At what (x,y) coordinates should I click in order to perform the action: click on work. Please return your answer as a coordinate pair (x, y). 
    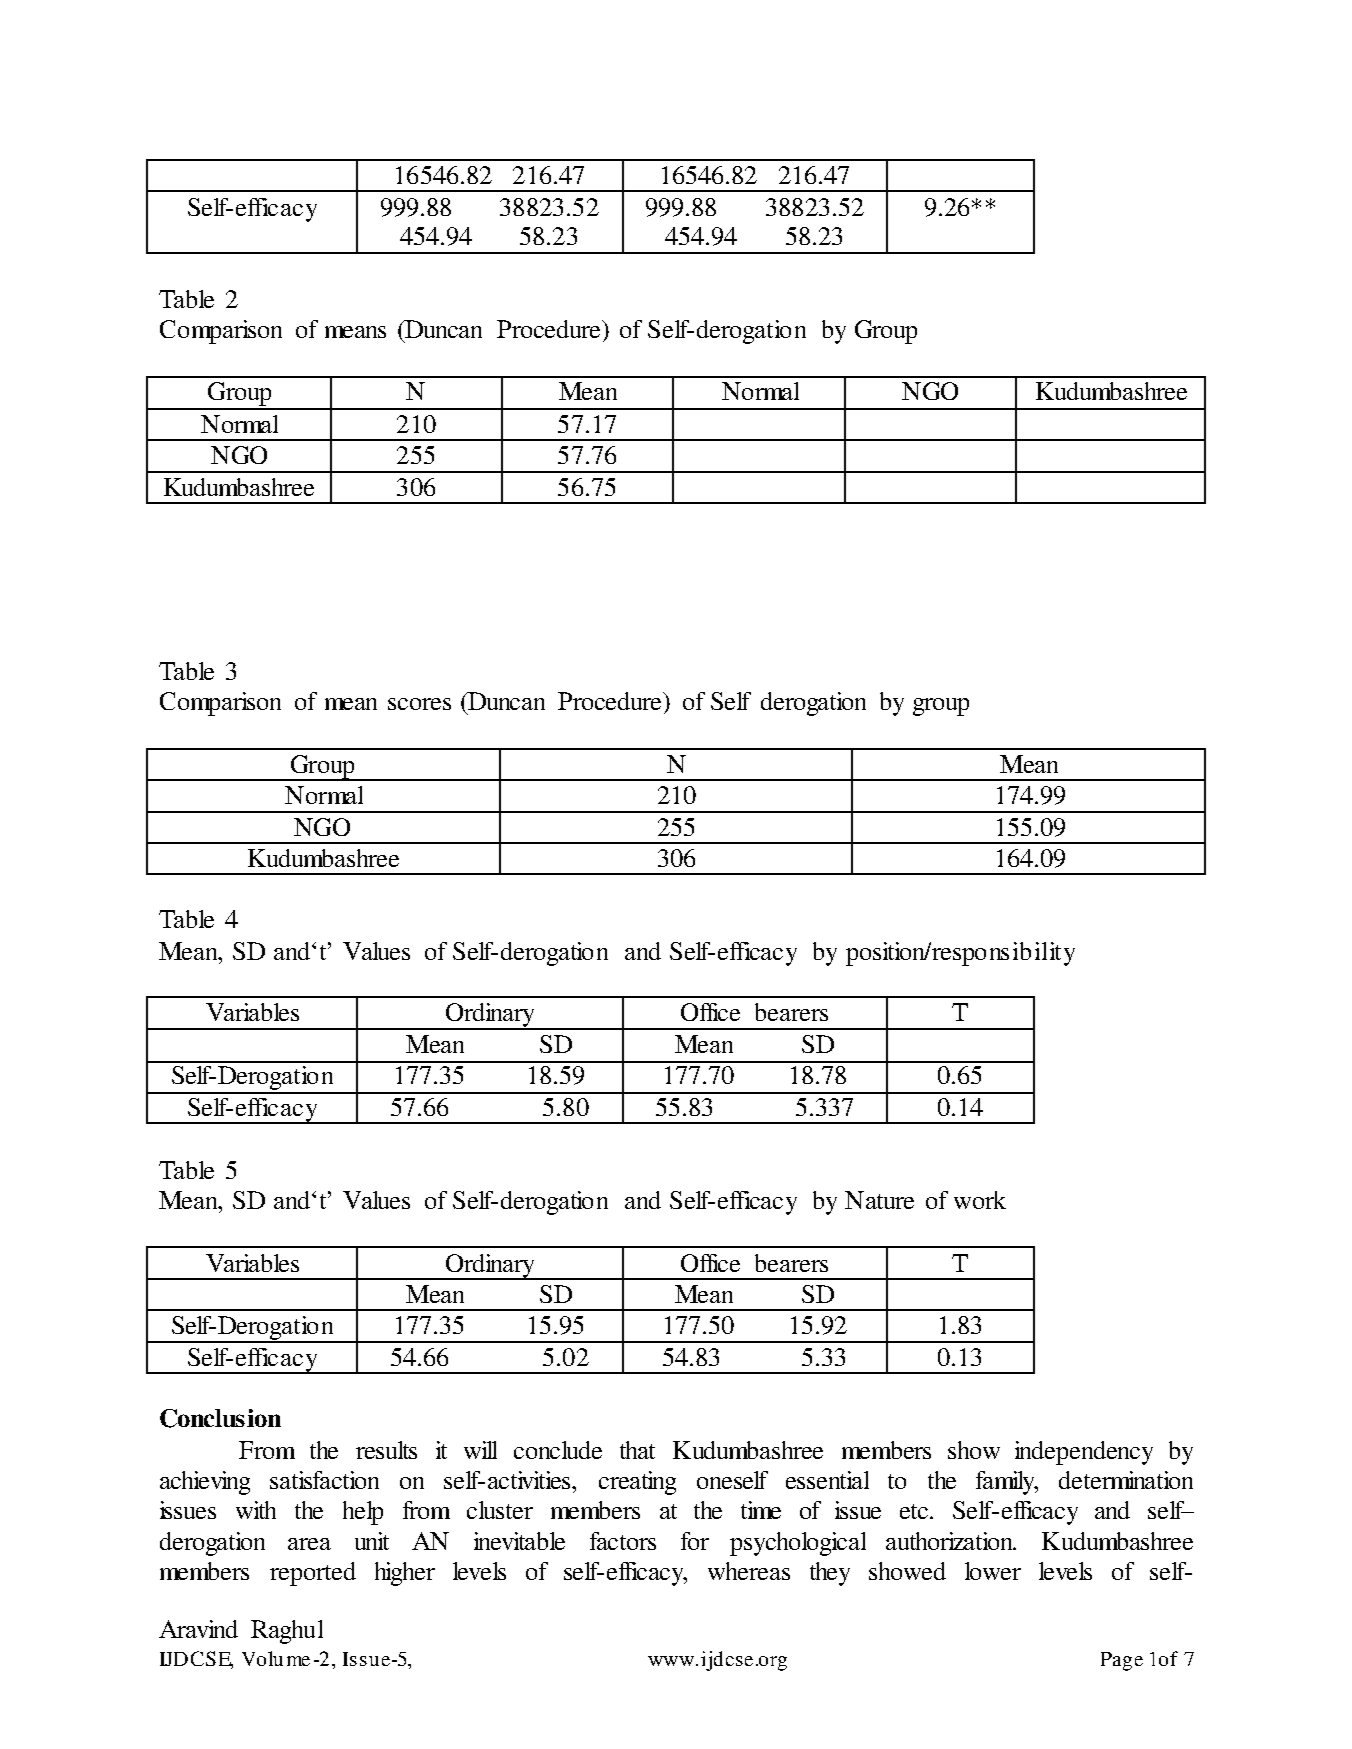
    Looking at the image, I should click on (980, 1200).
